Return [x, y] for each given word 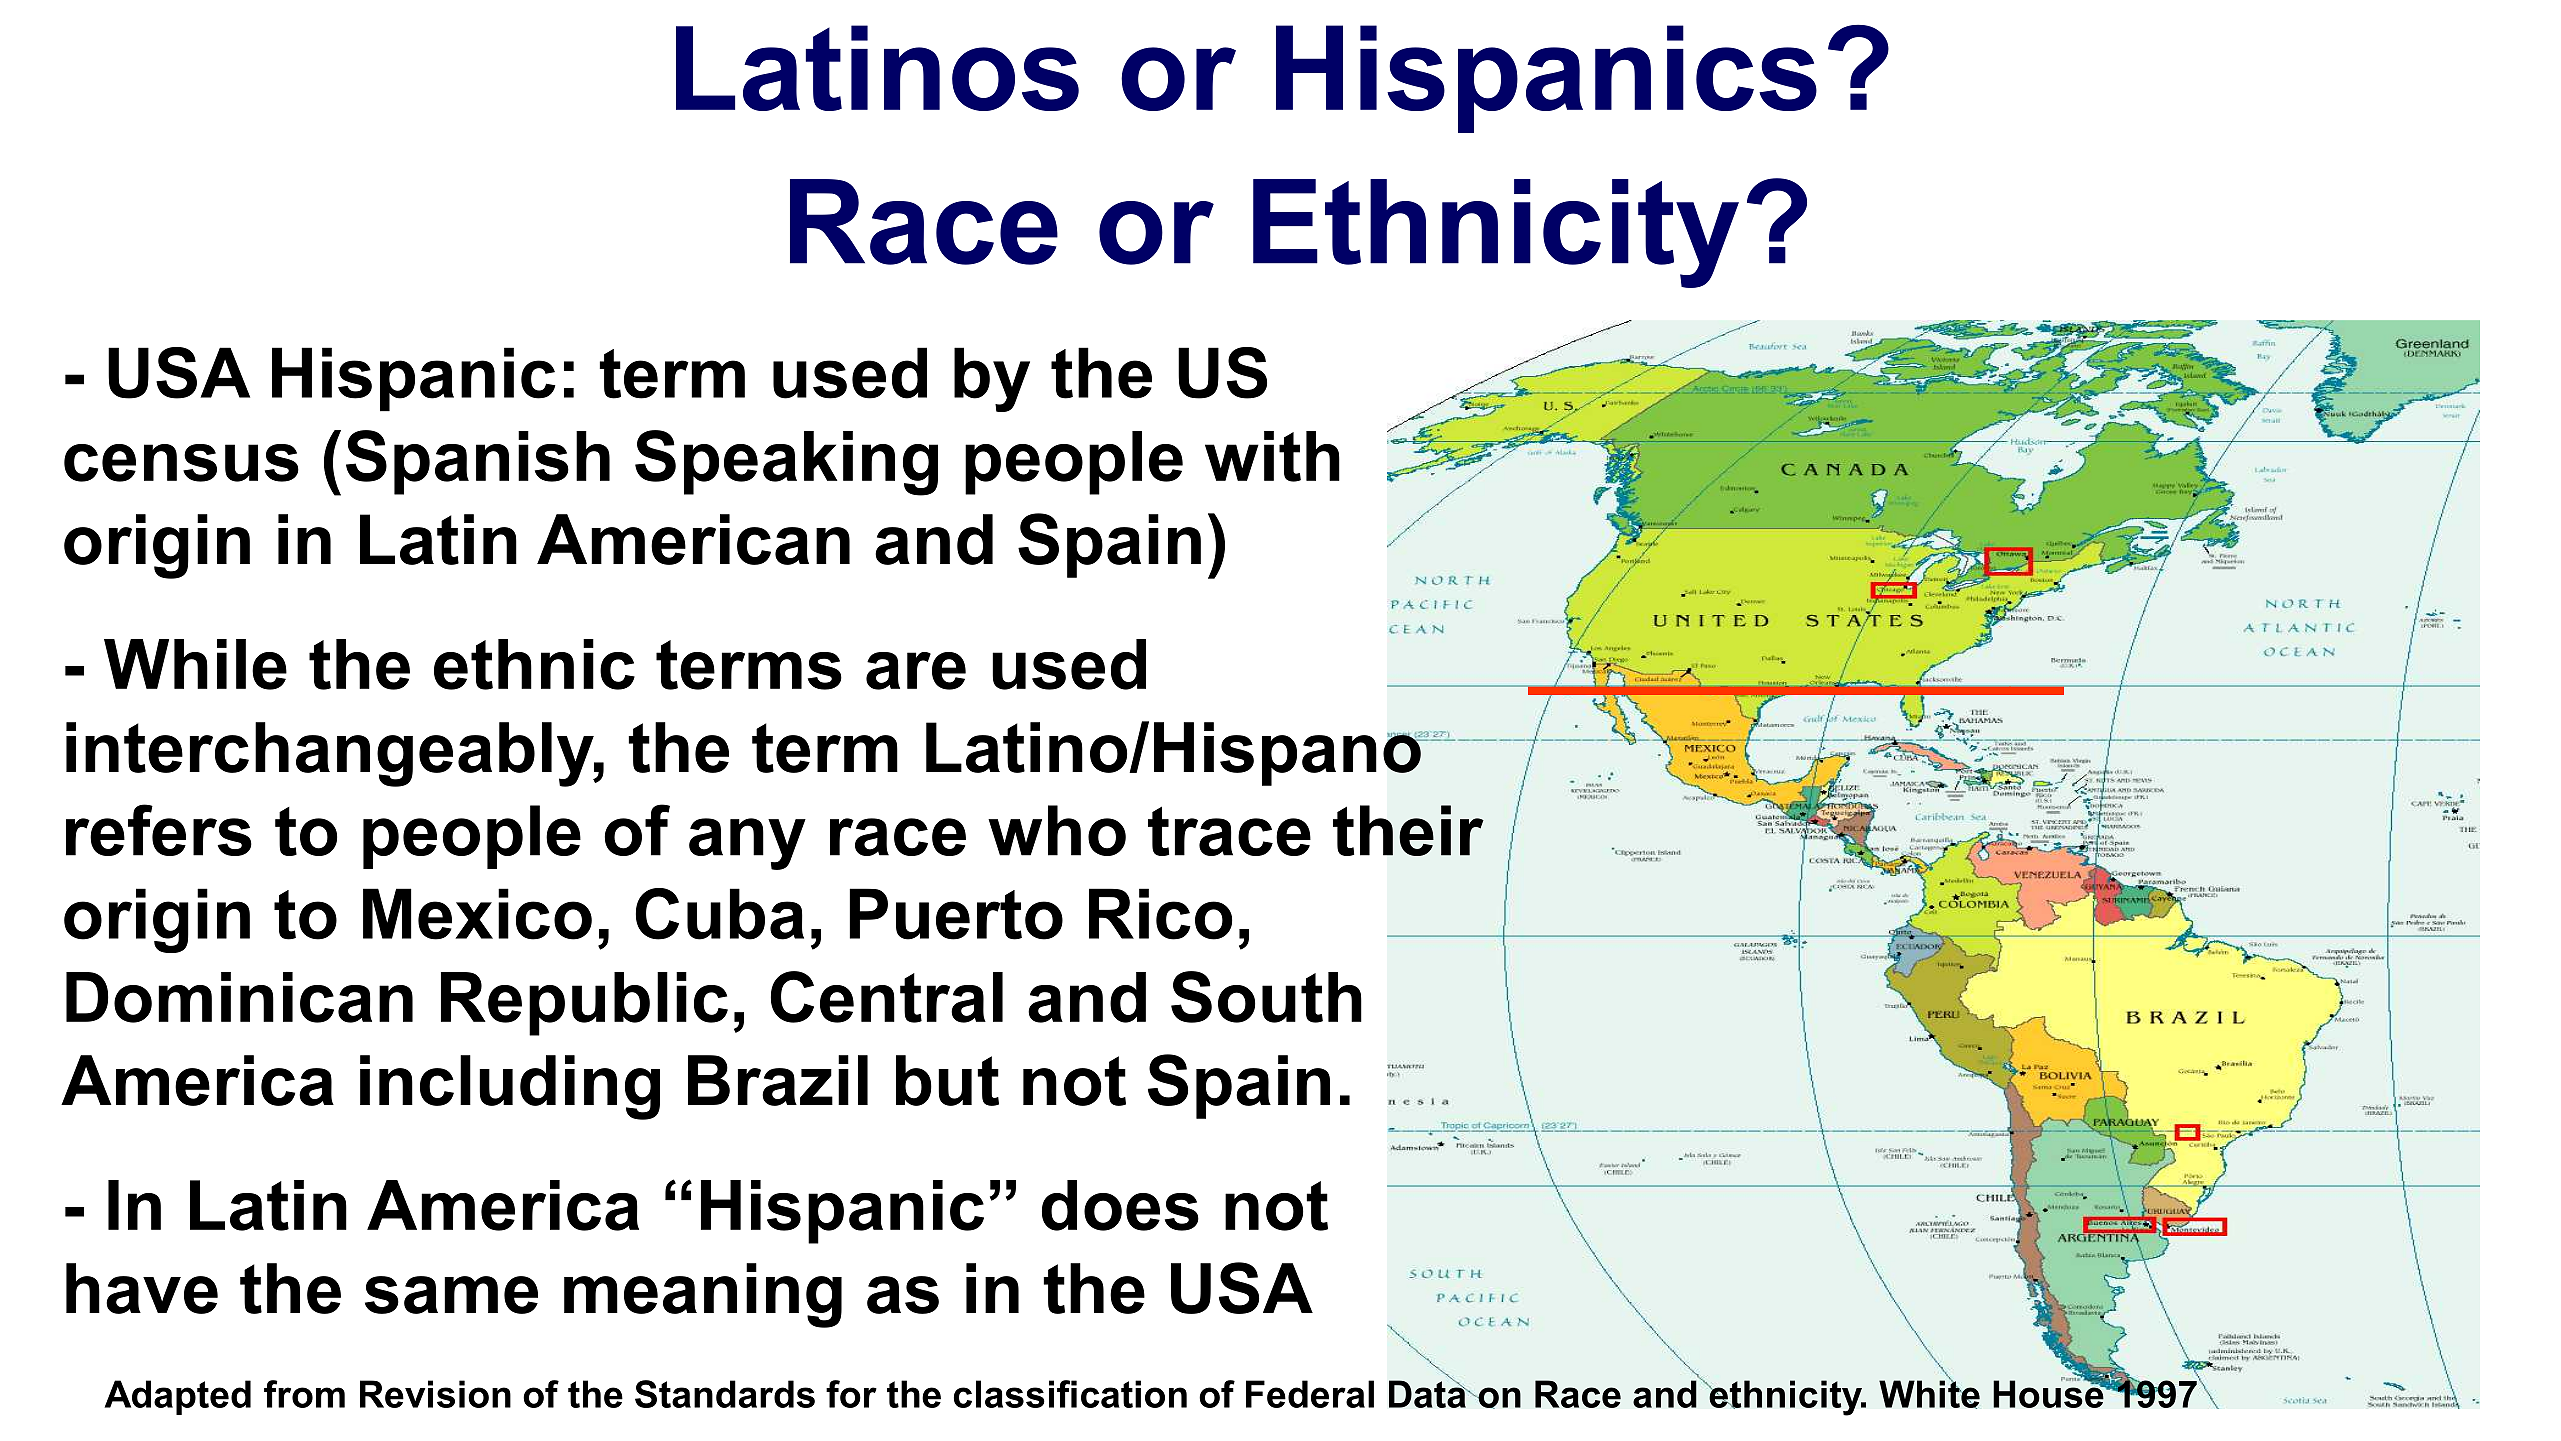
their [1408, 830]
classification [1070, 1394]
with [1272, 456]
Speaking [786, 463]
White [1929, 1393]
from [304, 1394]
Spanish [478, 462]
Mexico [477, 914]
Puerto [956, 914]
